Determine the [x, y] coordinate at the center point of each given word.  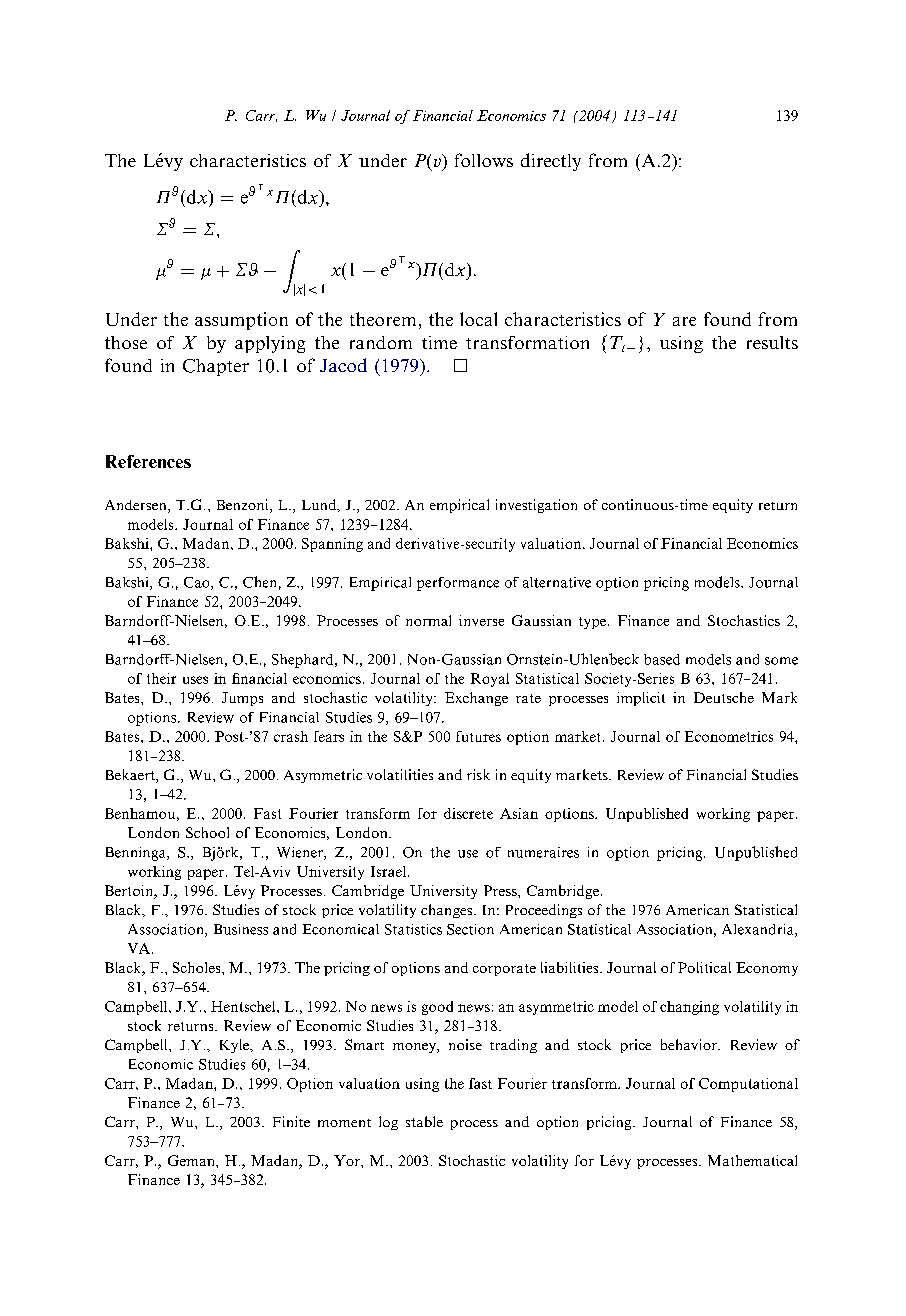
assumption [241, 321]
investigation [536, 506]
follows [484, 160]
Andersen [137, 506]
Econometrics [729, 736]
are [684, 321]
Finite [291, 1121]
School [207, 832]
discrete [468, 813]
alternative [557, 582]
